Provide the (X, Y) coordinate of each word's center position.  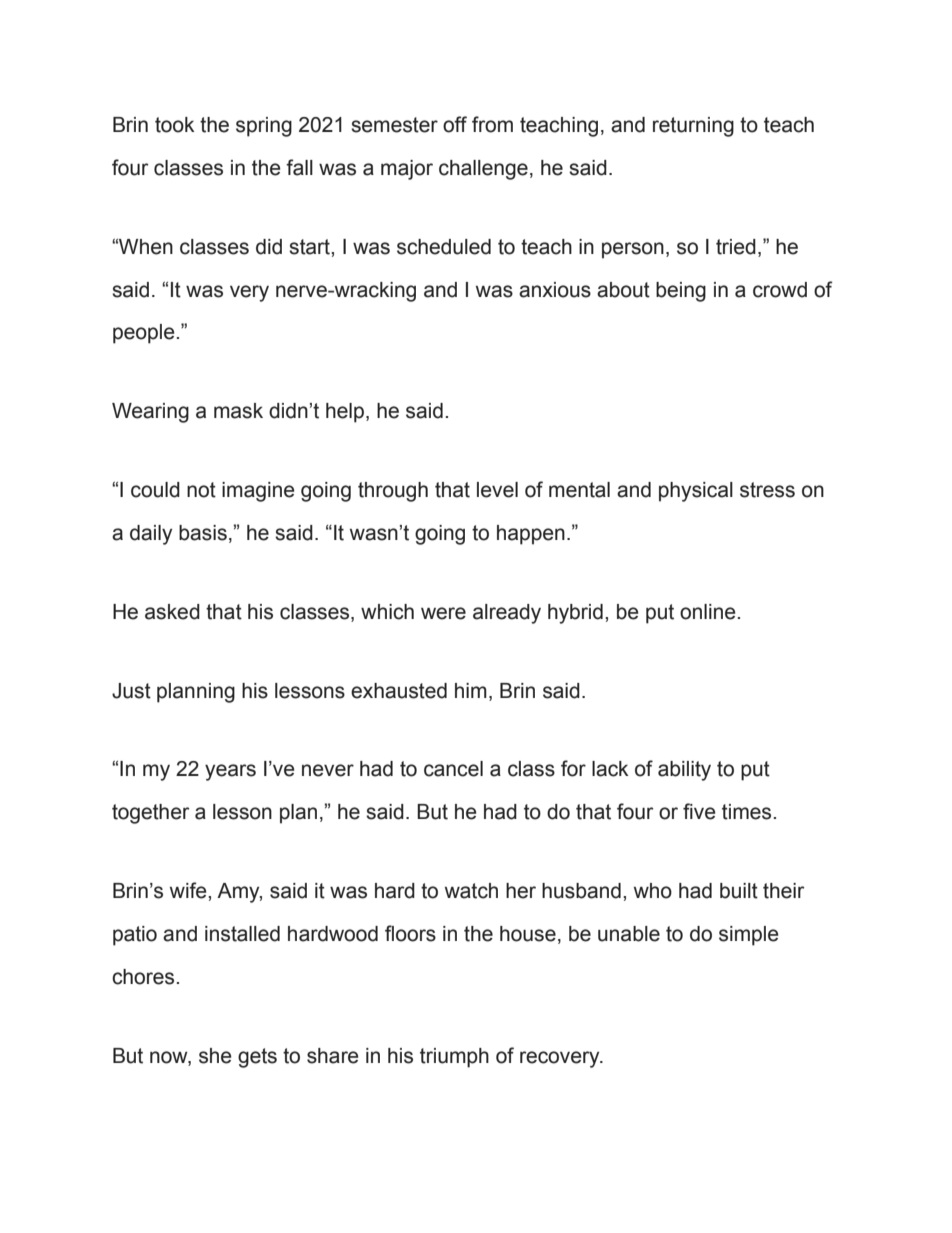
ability (684, 771)
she (215, 1056)
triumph (454, 1058)
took (175, 125)
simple (749, 936)
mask (238, 411)
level (497, 490)
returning (693, 127)
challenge (483, 170)
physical (696, 492)
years (230, 772)
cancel (453, 769)
